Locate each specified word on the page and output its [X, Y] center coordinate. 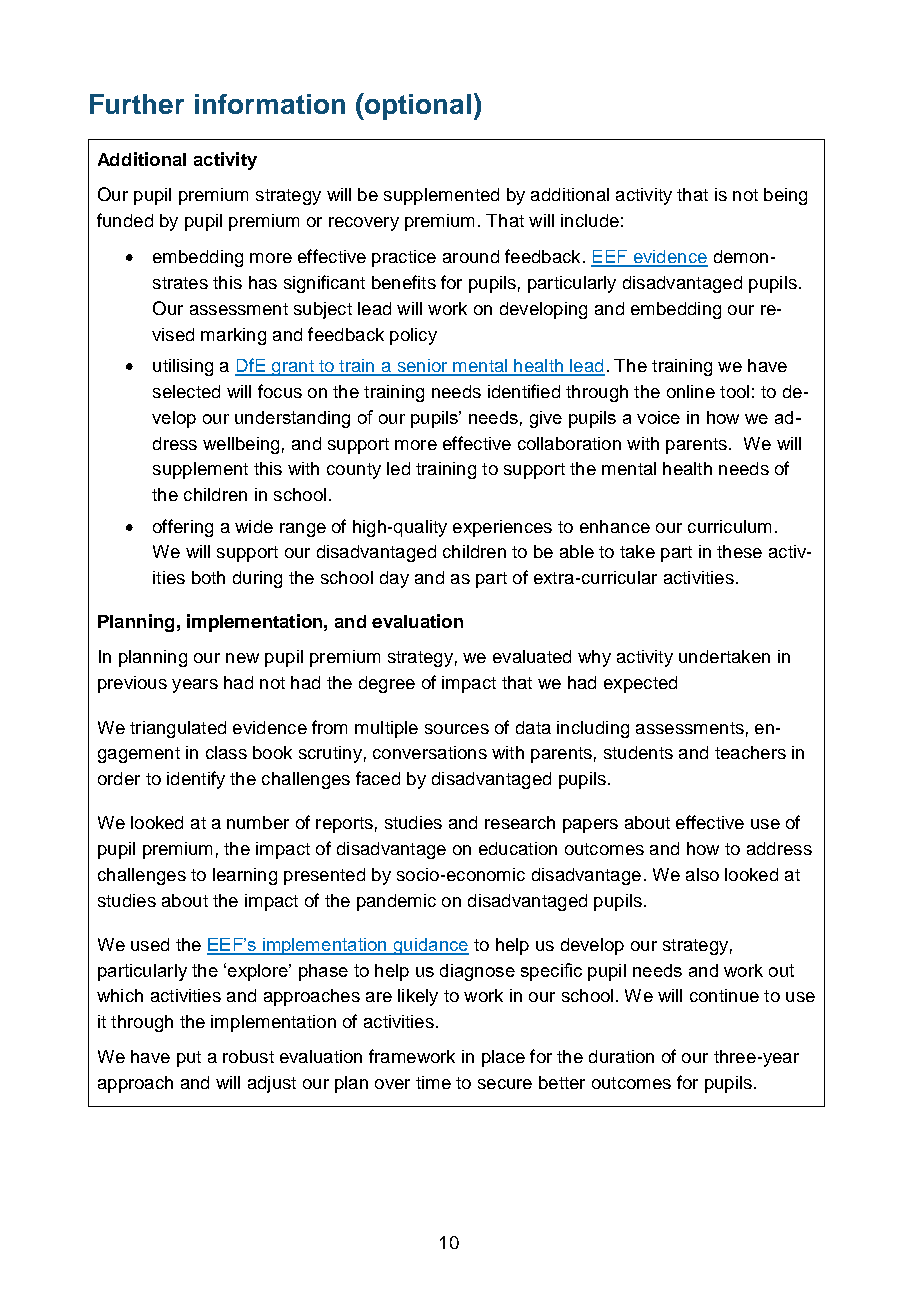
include [590, 220]
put [189, 1059]
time [433, 1082]
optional [417, 106]
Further [137, 104]
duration [621, 1056]
